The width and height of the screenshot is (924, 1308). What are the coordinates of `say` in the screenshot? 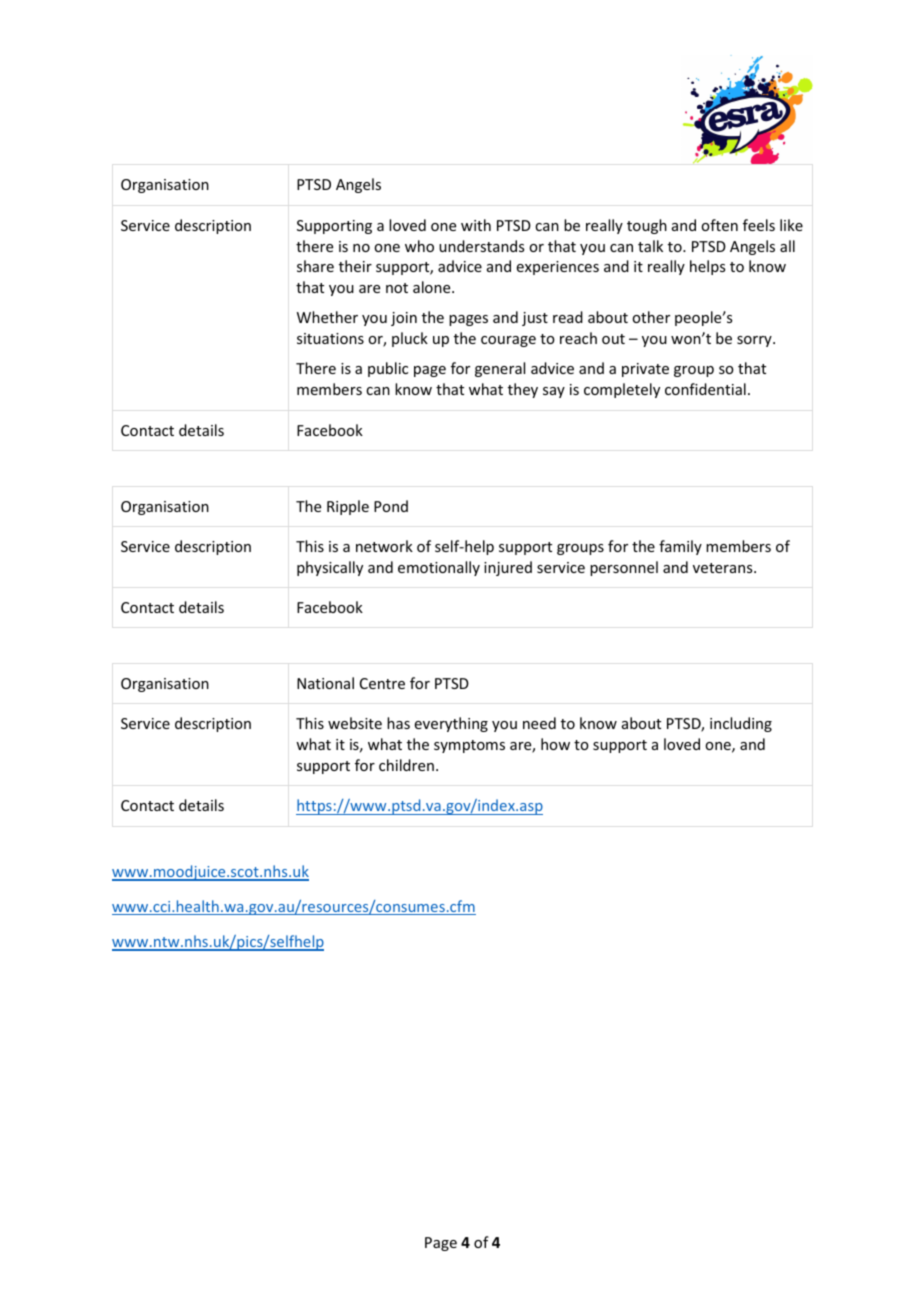 It's located at (554, 392).
